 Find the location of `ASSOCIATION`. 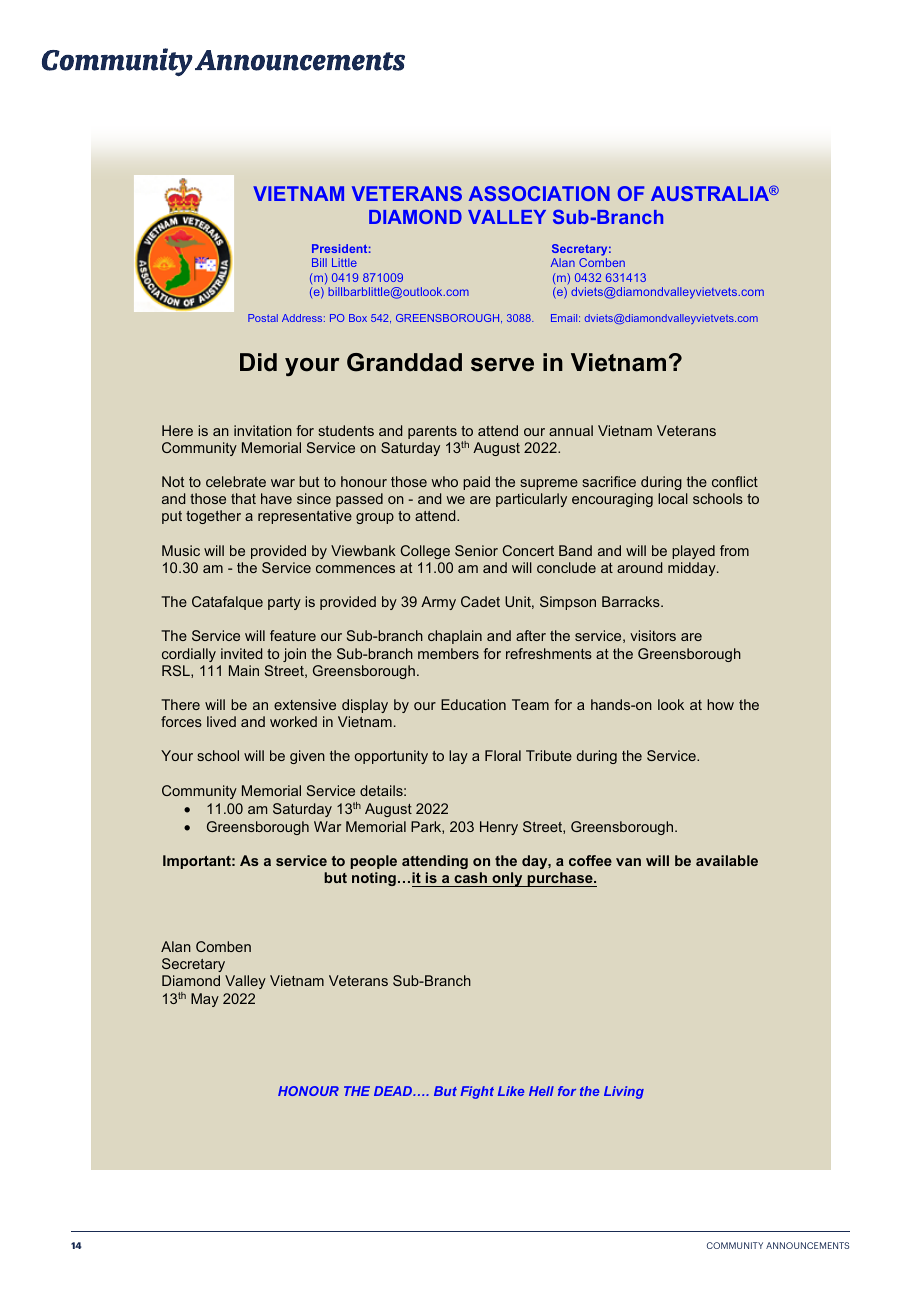

ASSOCIATION is located at coordinates (539, 193).
